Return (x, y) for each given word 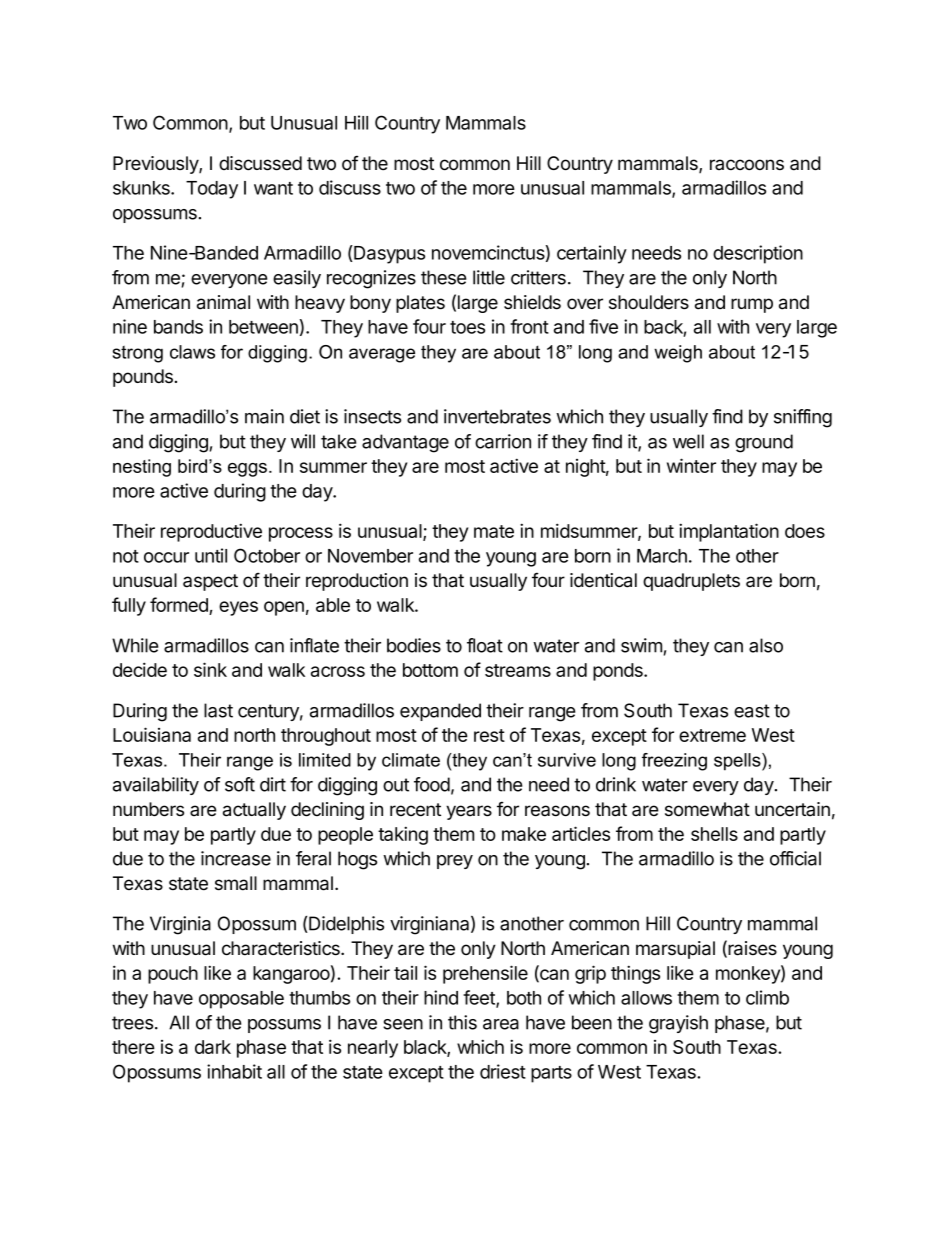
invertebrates (497, 416)
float (485, 645)
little (489, 277)
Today (212, 190)
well (688, 441)
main (264, 416)
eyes (238, 608)
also (766, 645)
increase (236, 858)
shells (714, 834)
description (758, 254)
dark (213, 1047)
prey (455, 862)
